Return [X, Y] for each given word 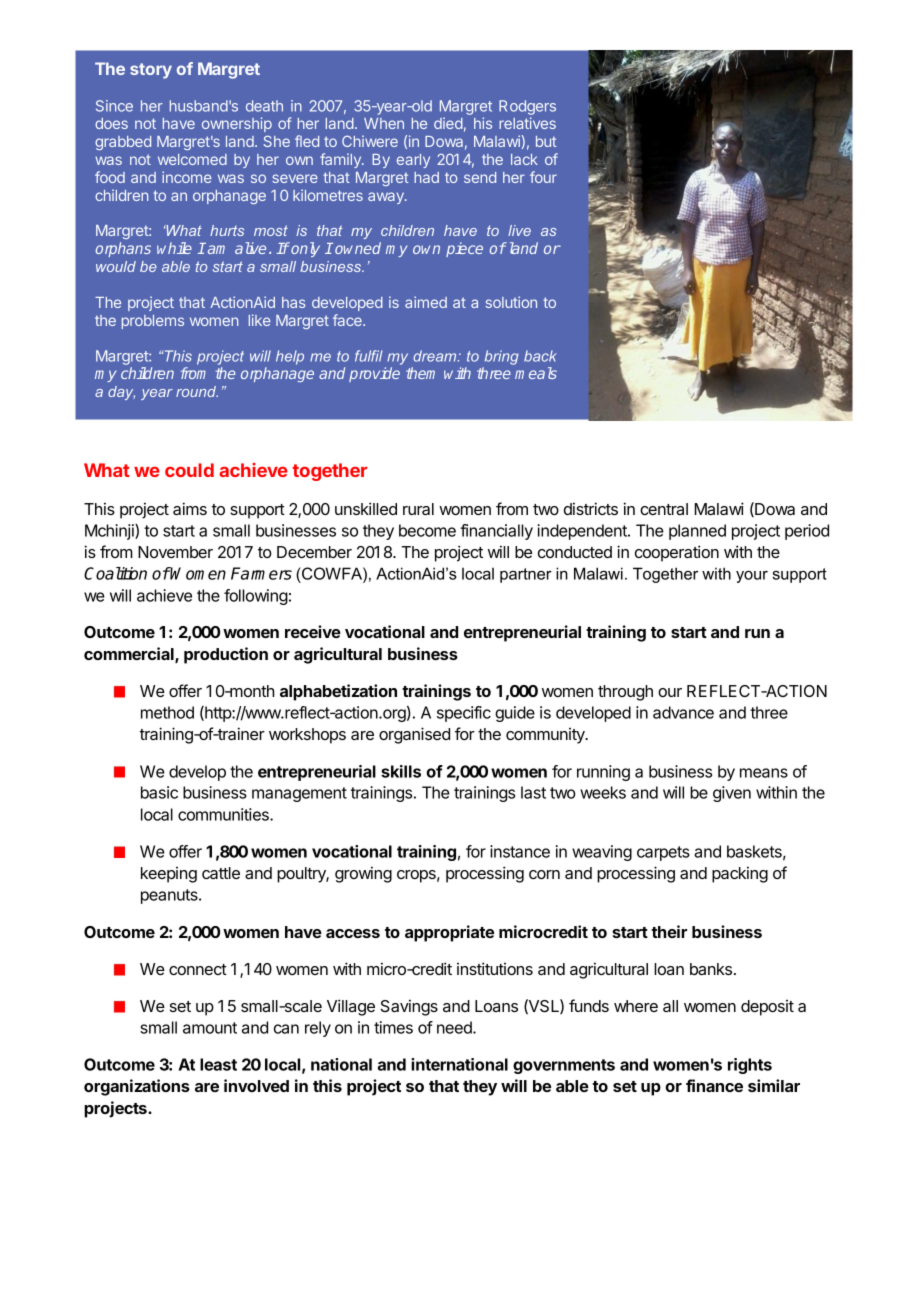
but [546, 141]
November [175, 552]
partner [526, 575]
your [752, 577]
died [448, 123]
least [218, 1064]
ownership [237, 124]
